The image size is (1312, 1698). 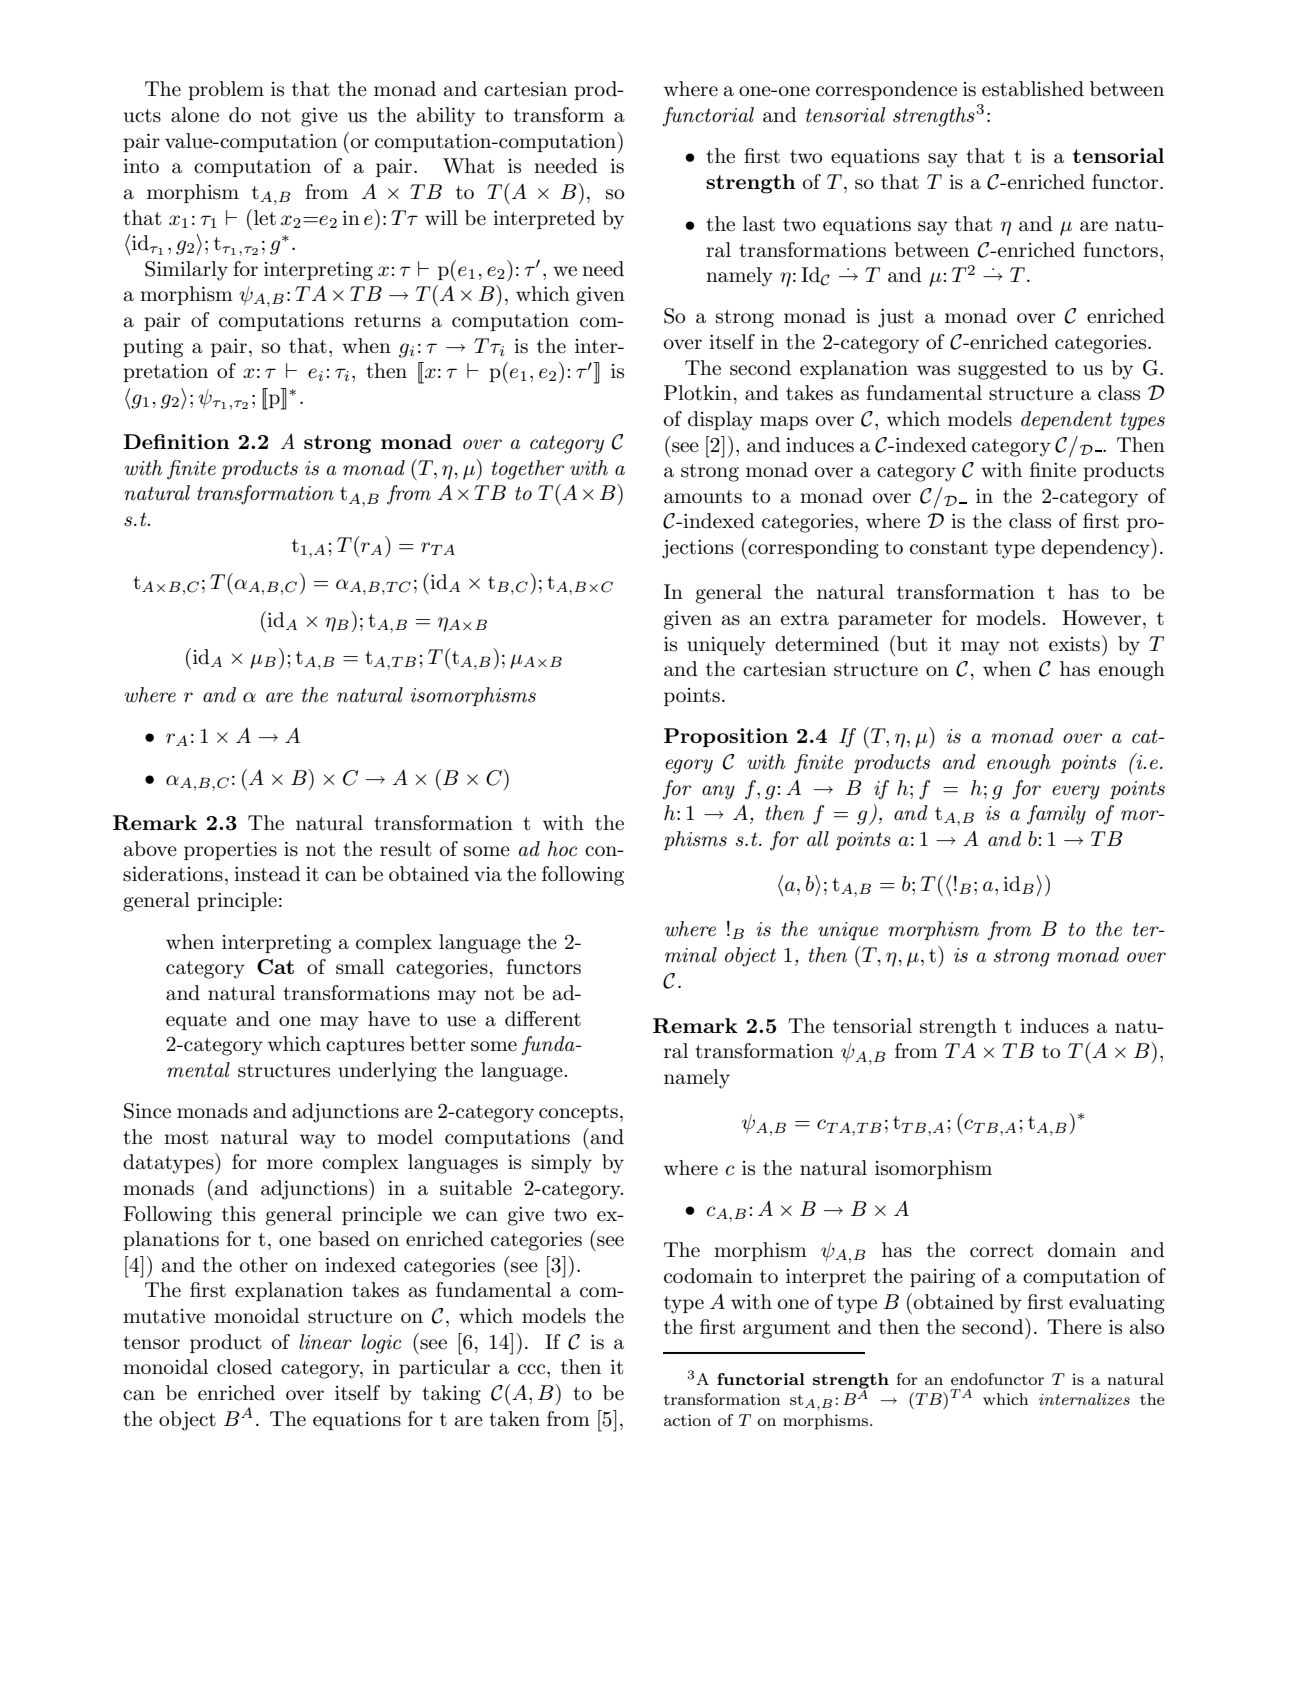 I want to click on Proposition, so click(x=726, y=737).
